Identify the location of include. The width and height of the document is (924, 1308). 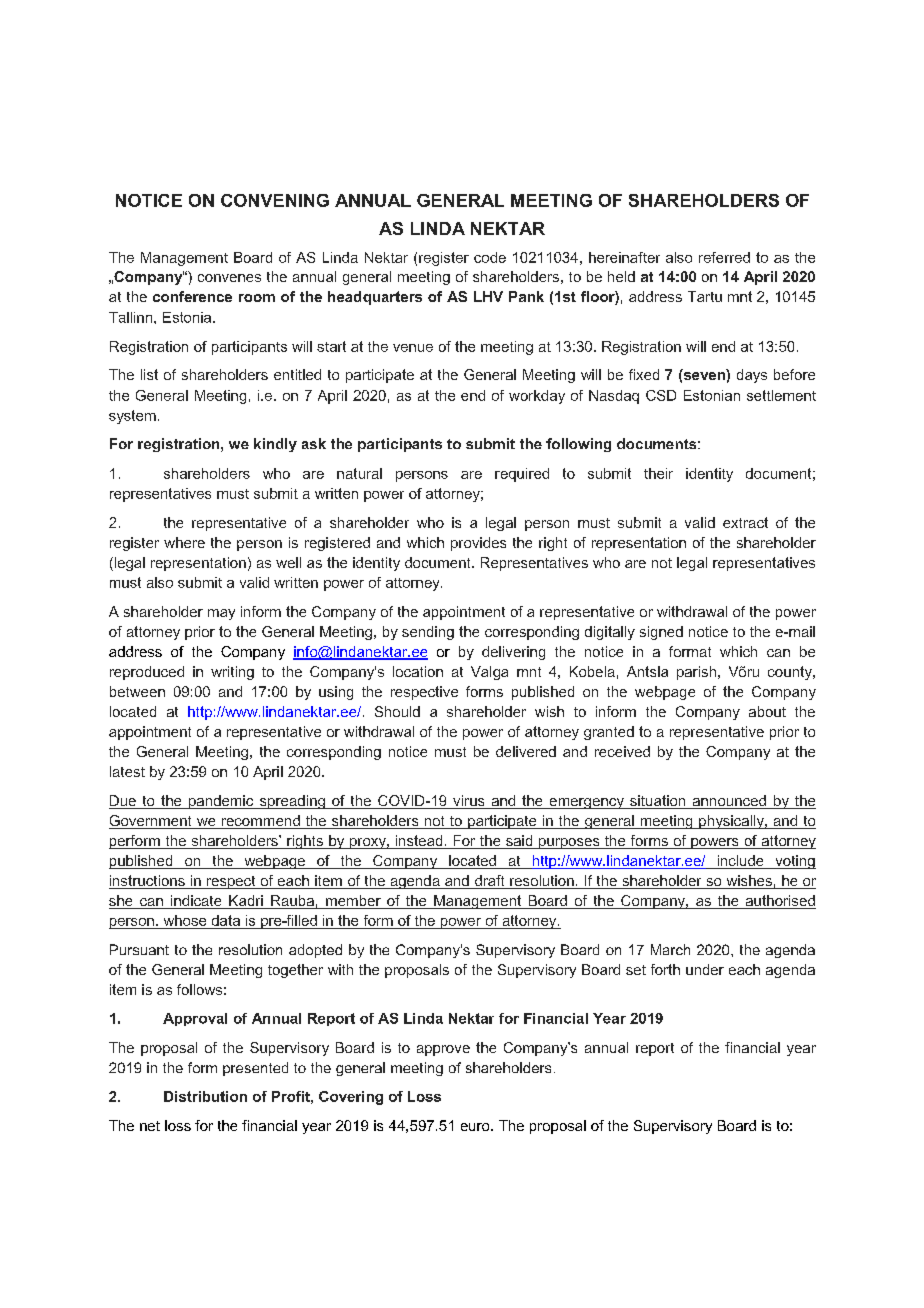
(740, 862).
